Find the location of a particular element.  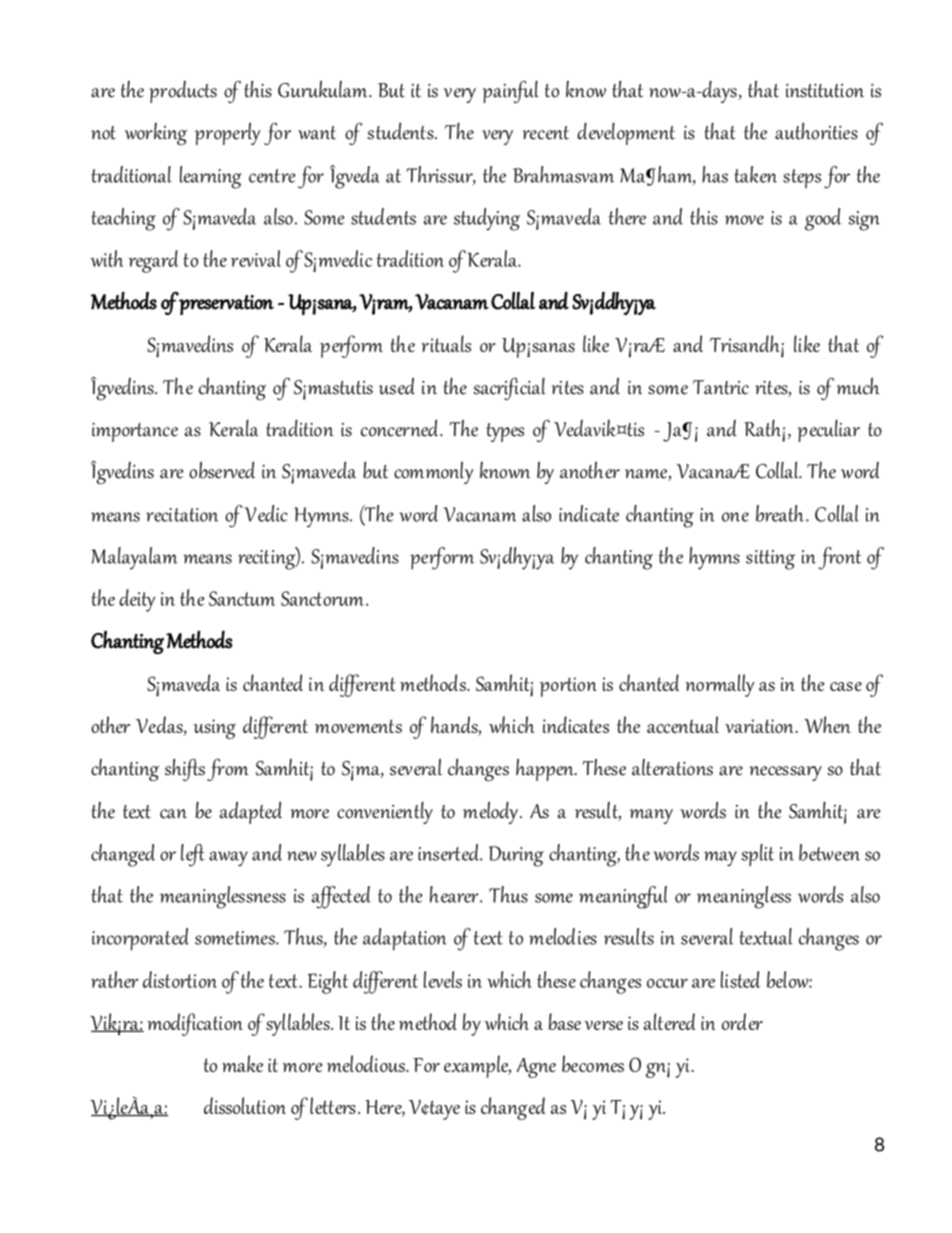

authorities is located at coordinates (816, 131).
